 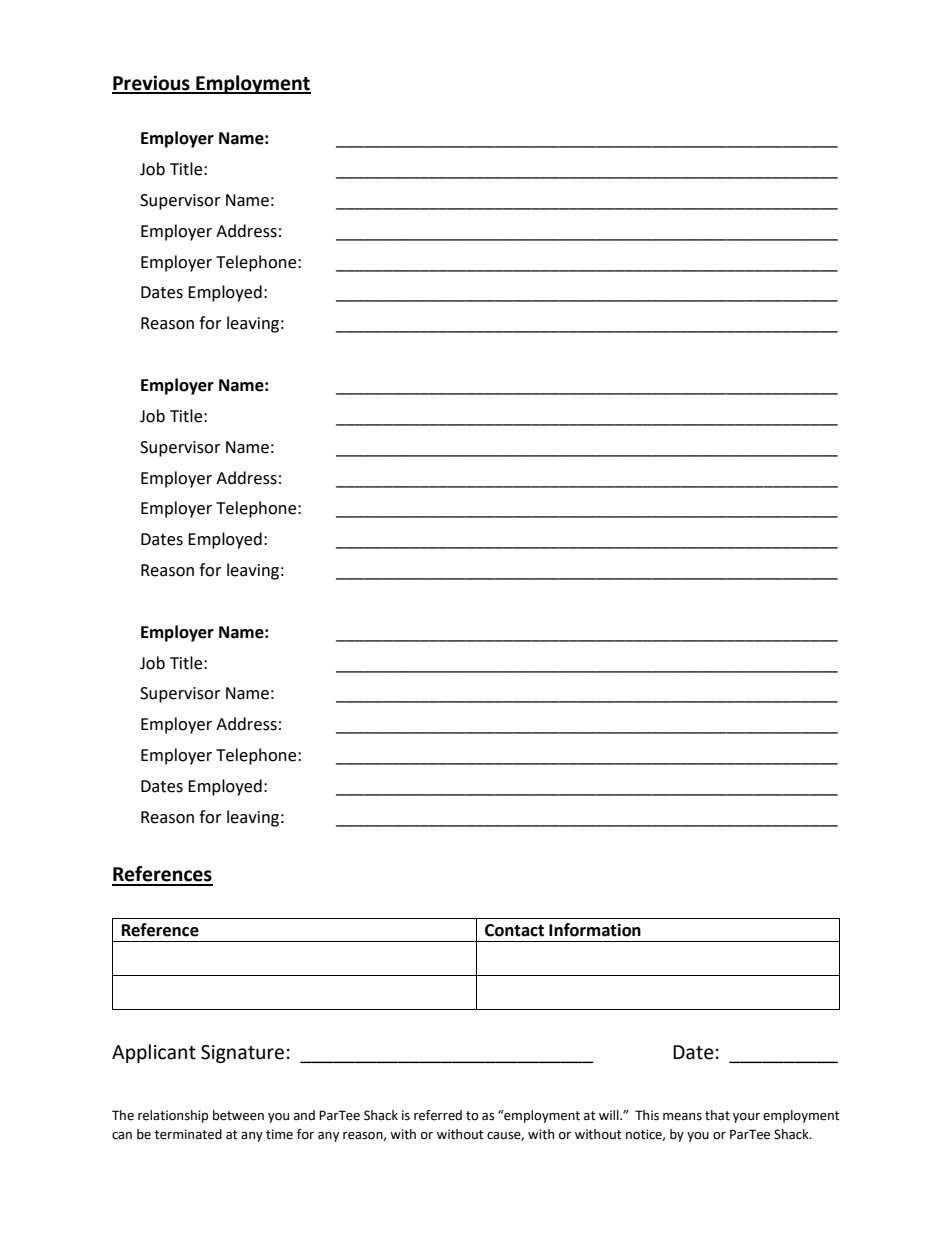 I want to click on This, so click(x=647, y=1115).
